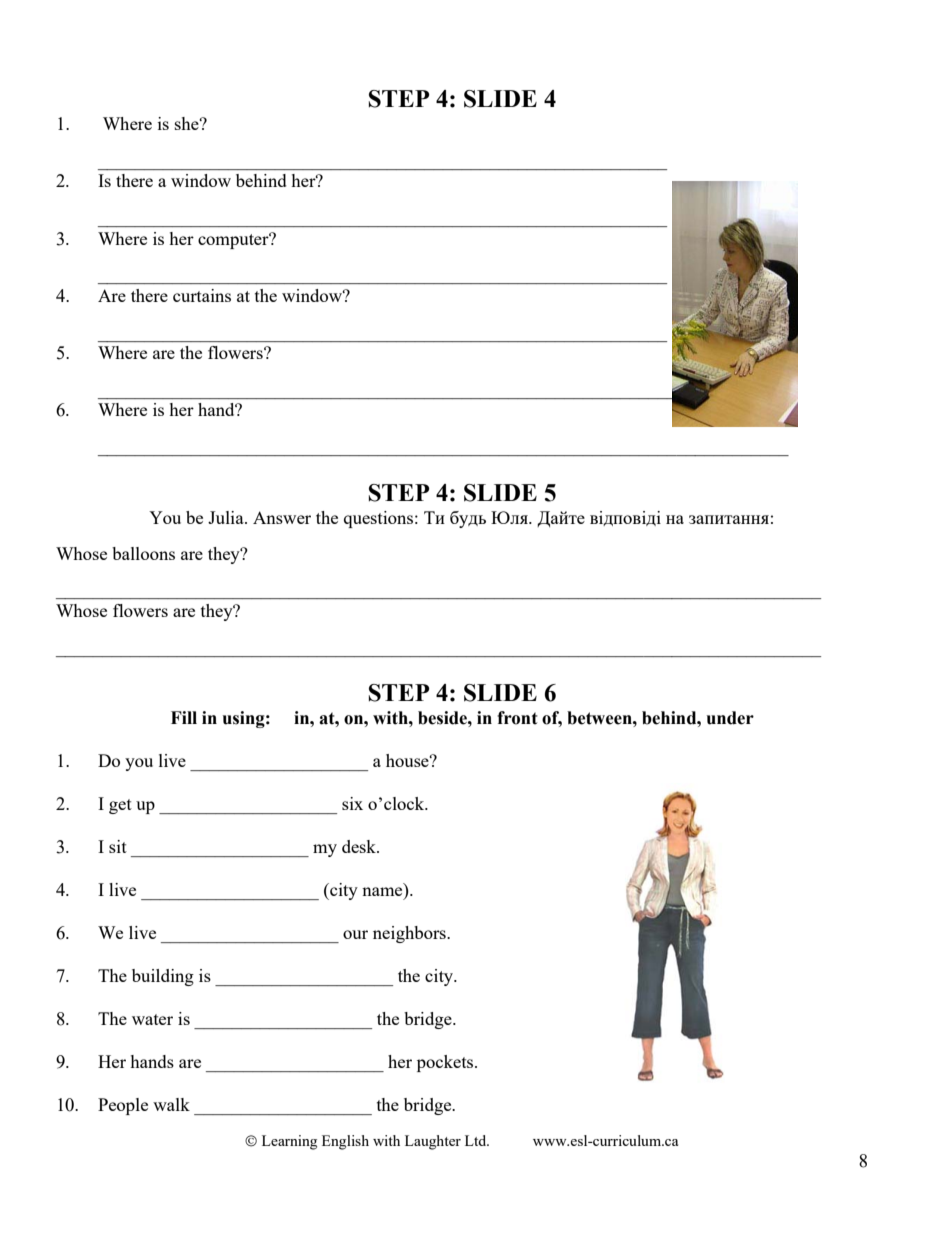  I want to click on Answer, so click(282, 517).
